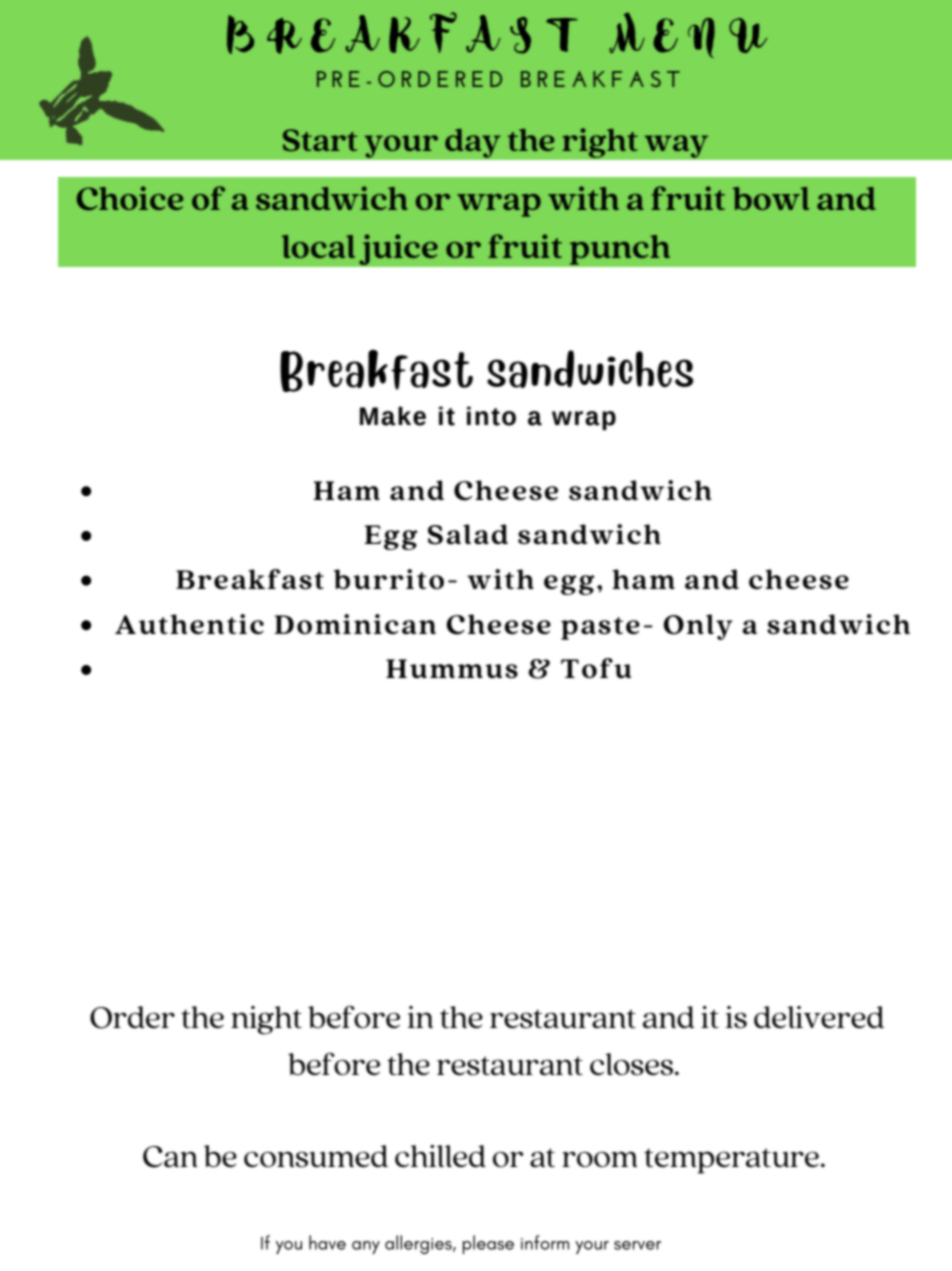 The width and height of the image is (952, 1271). I want to click on Salad, so click(468, 534).
